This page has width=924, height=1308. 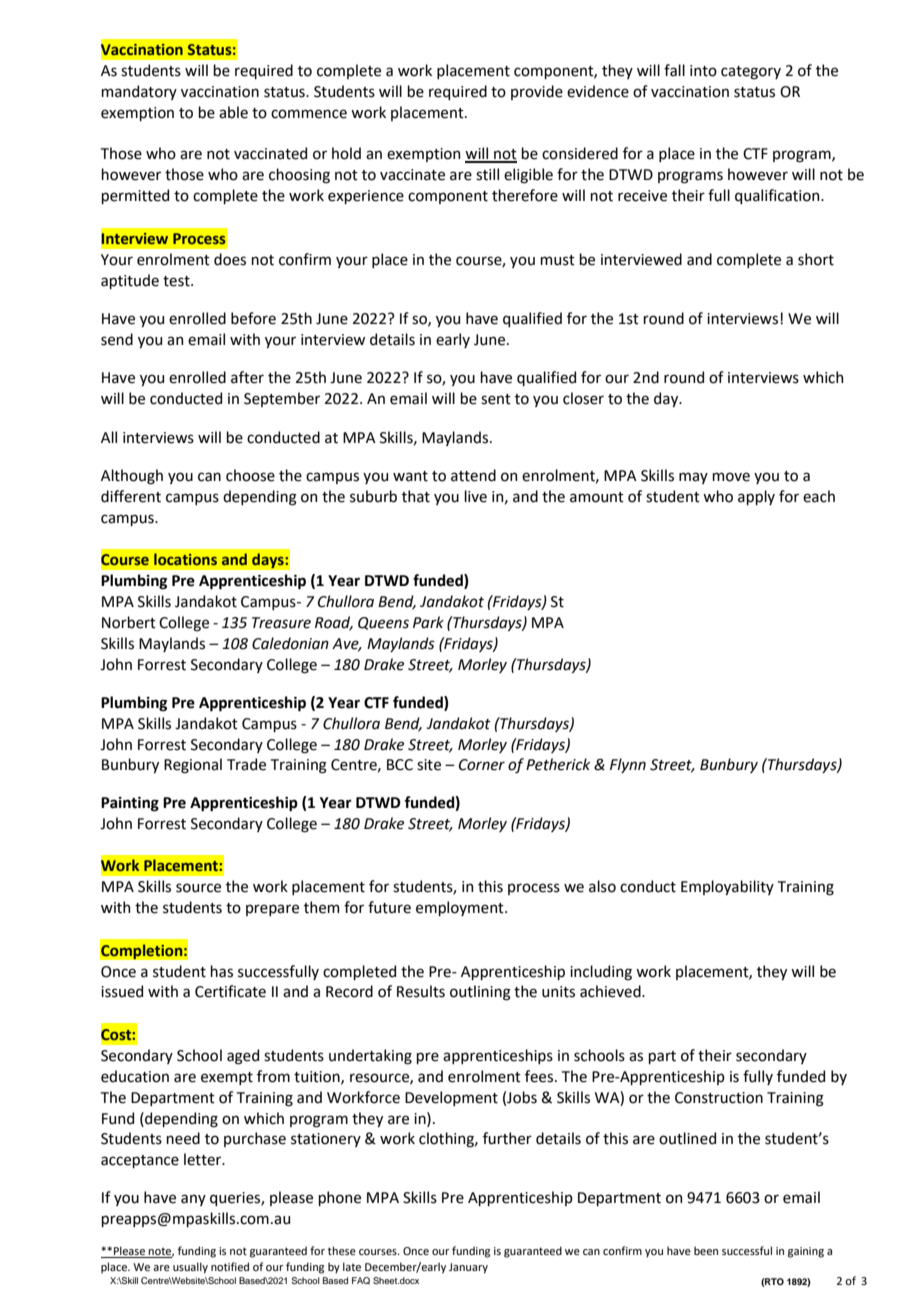 I want to click on able, so click(x=233, y=112).
